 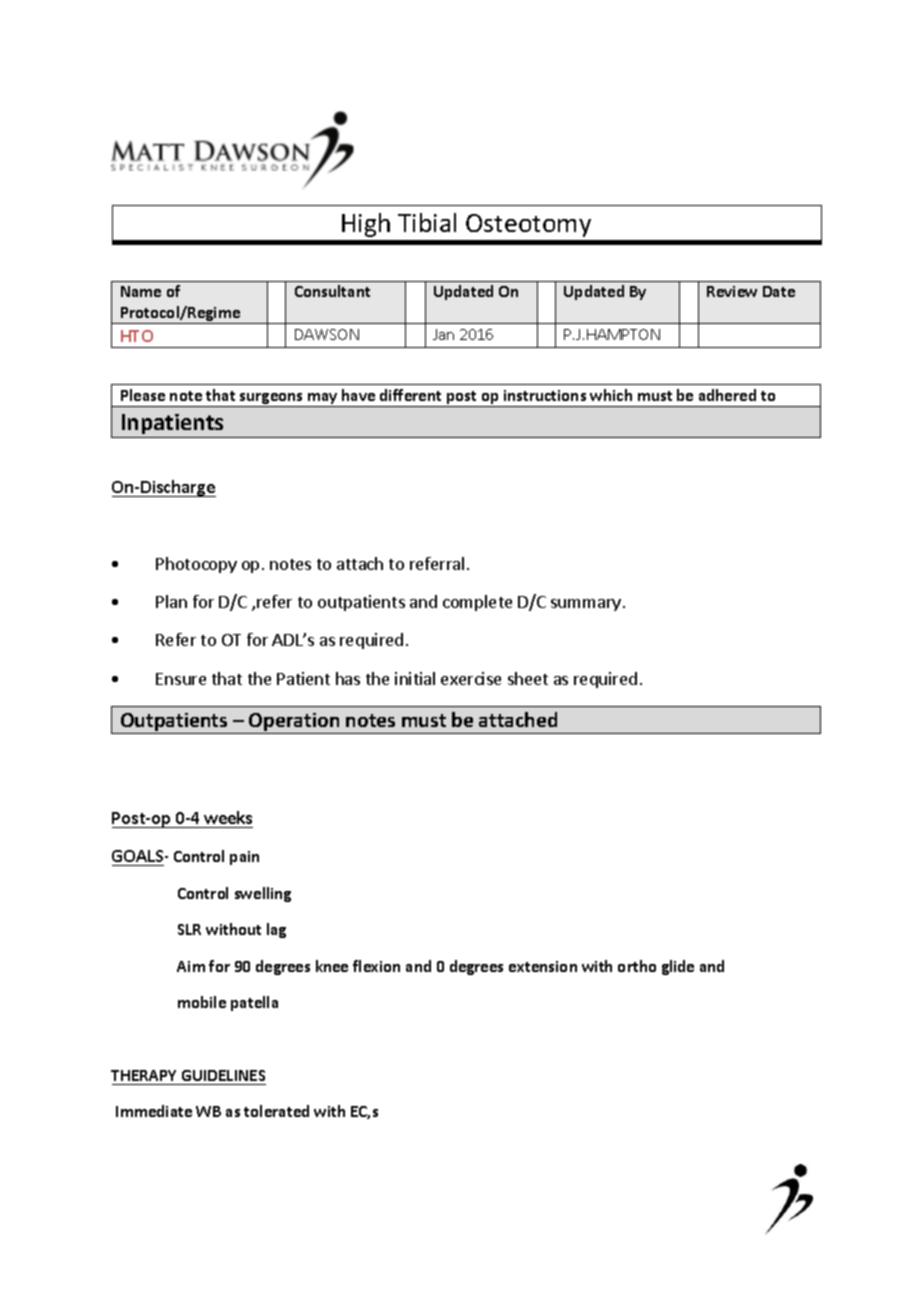 I want to click on tolerated, so click(x=276, y=1111).
